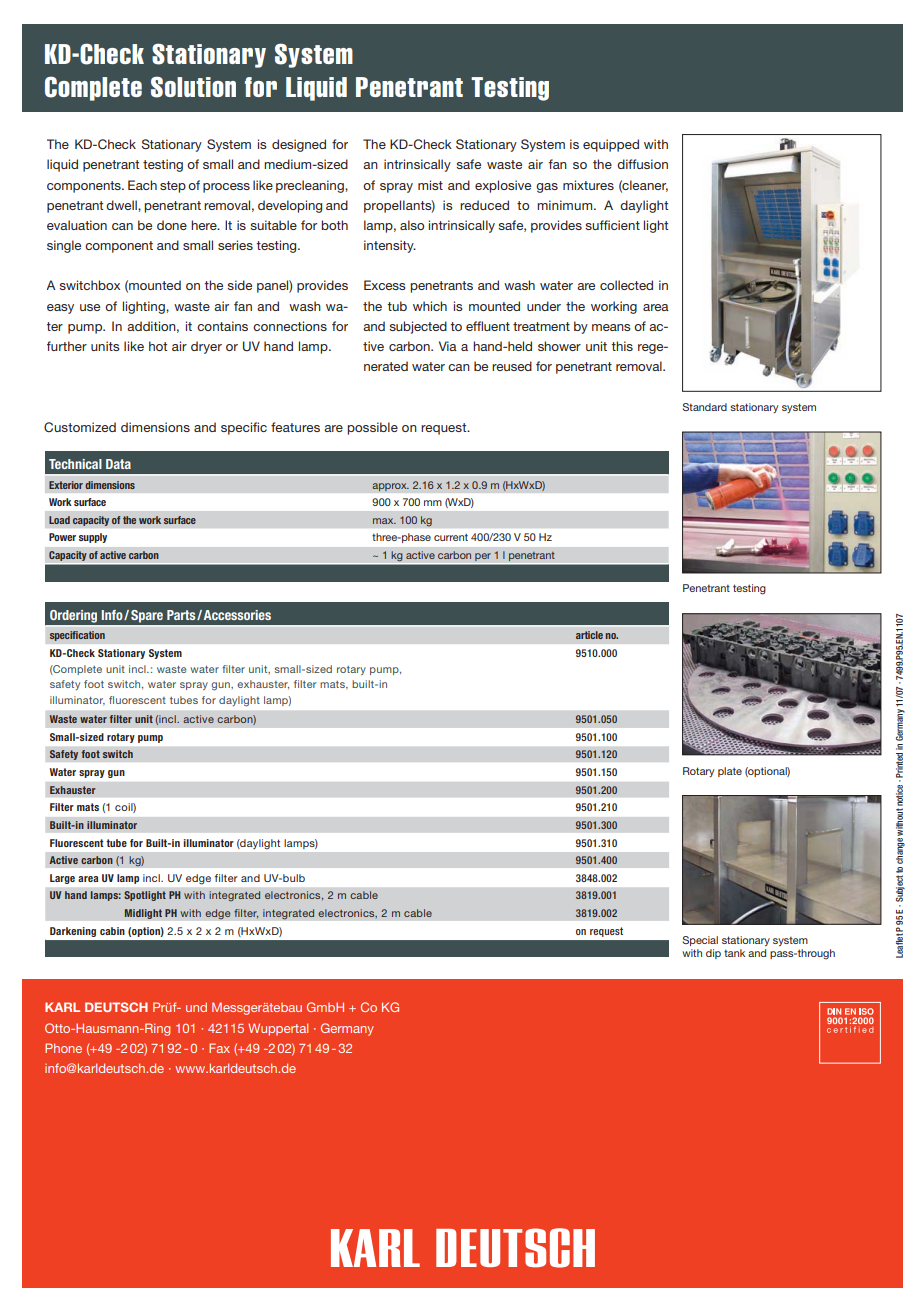  What do you see at coordinates (705, 407) in the document?
I see `Standard` at bounding box center [705, 407].
